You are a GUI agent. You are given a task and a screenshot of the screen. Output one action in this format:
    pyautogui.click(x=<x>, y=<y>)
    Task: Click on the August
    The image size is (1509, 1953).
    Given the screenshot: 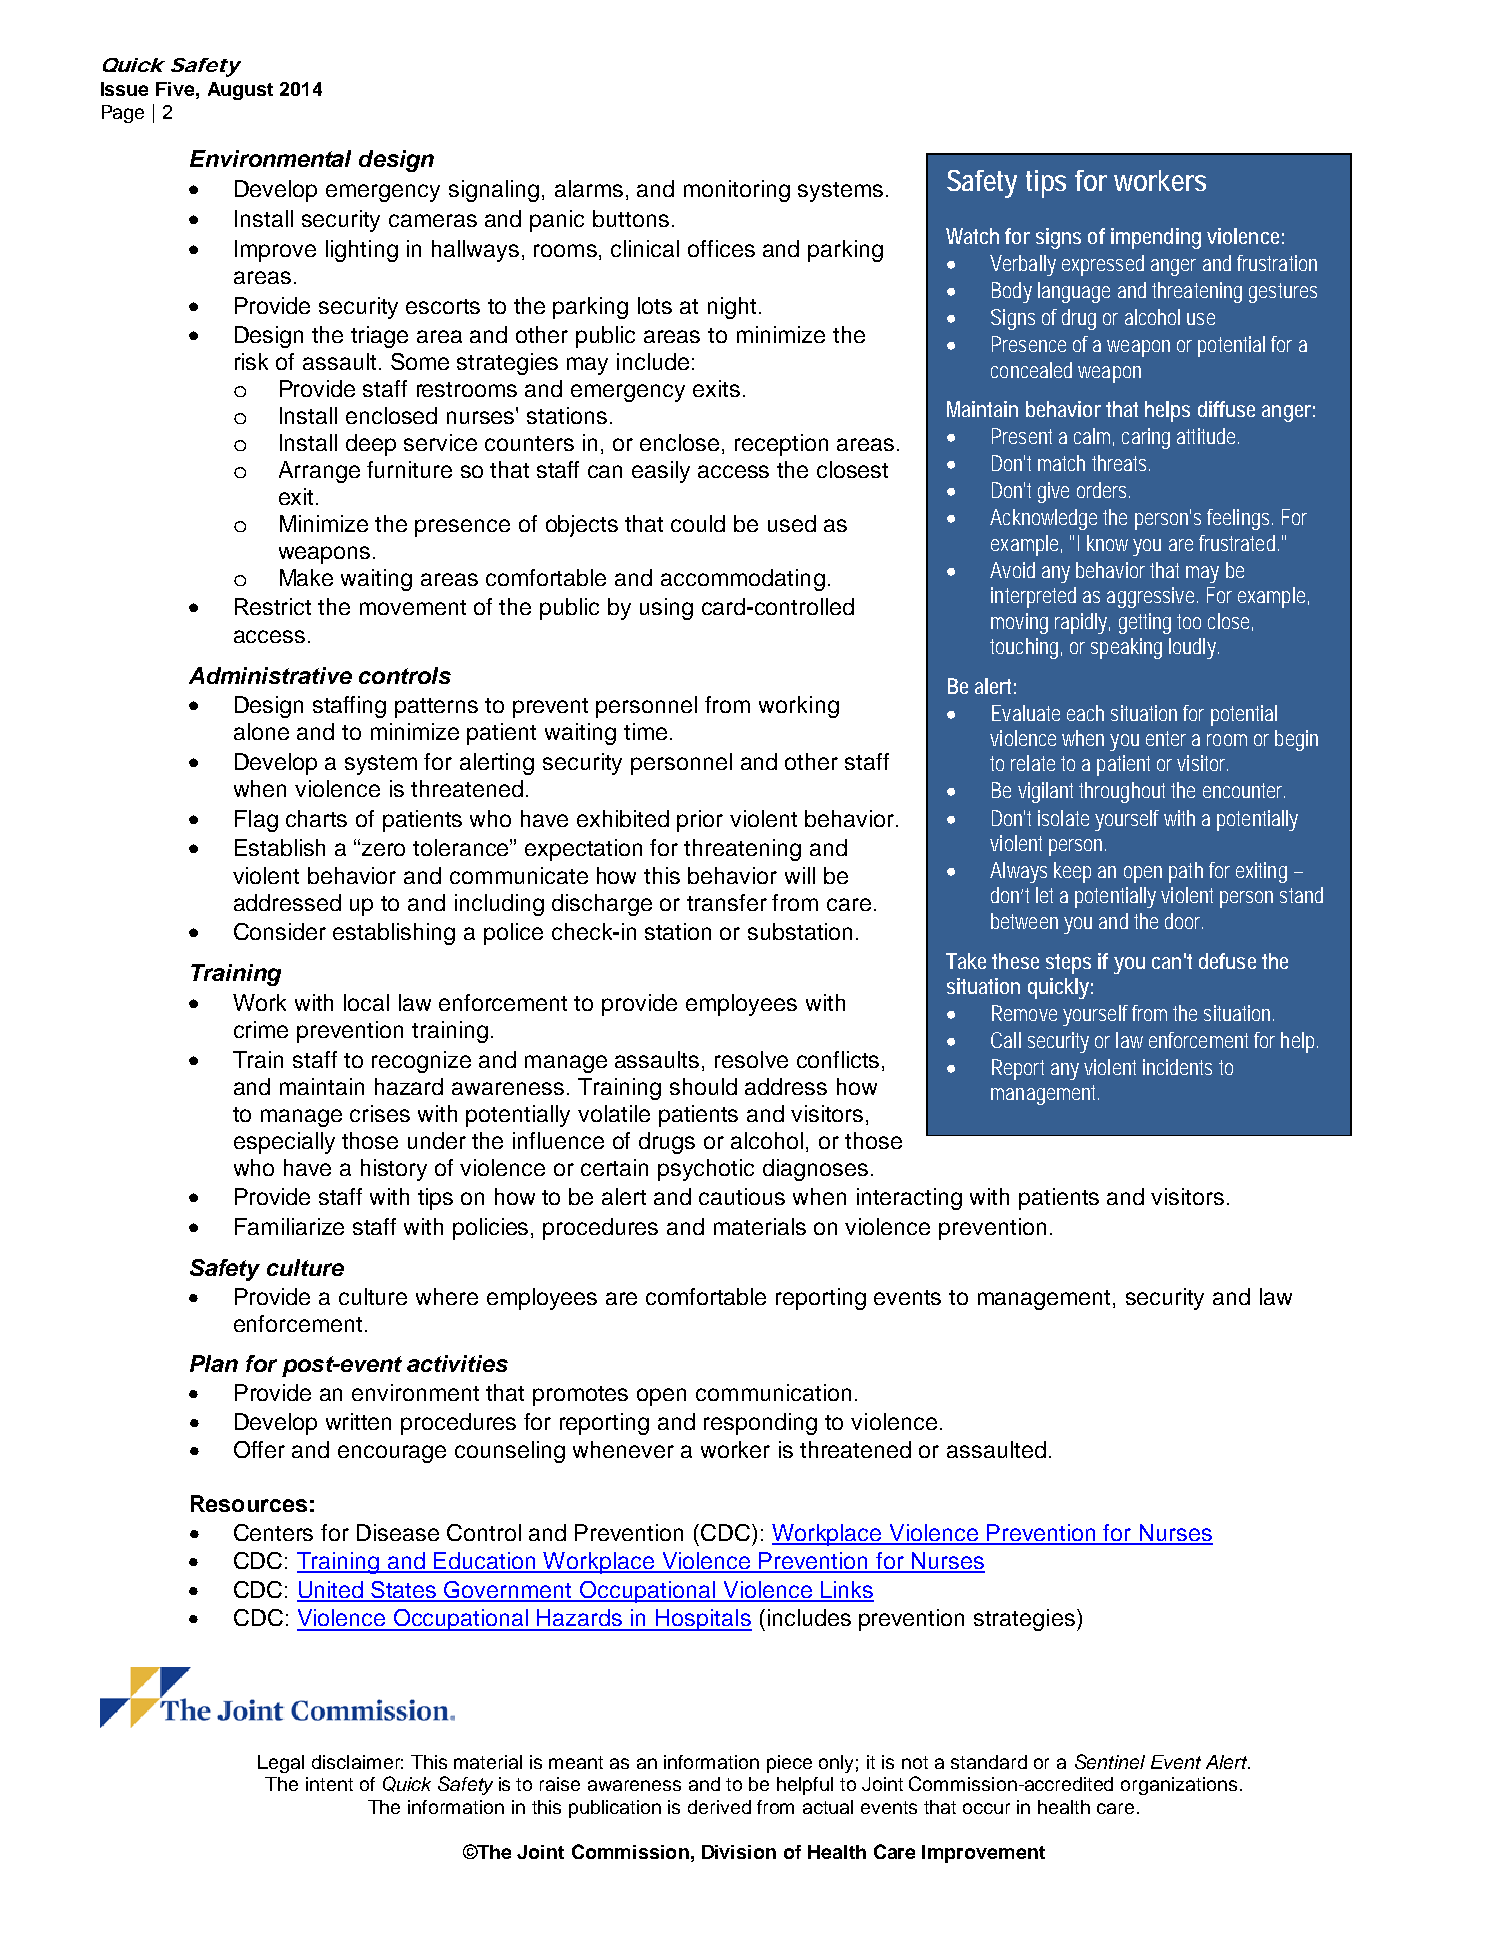 What is the action you would take?
    pyautogui.click(x=240, y=91)
